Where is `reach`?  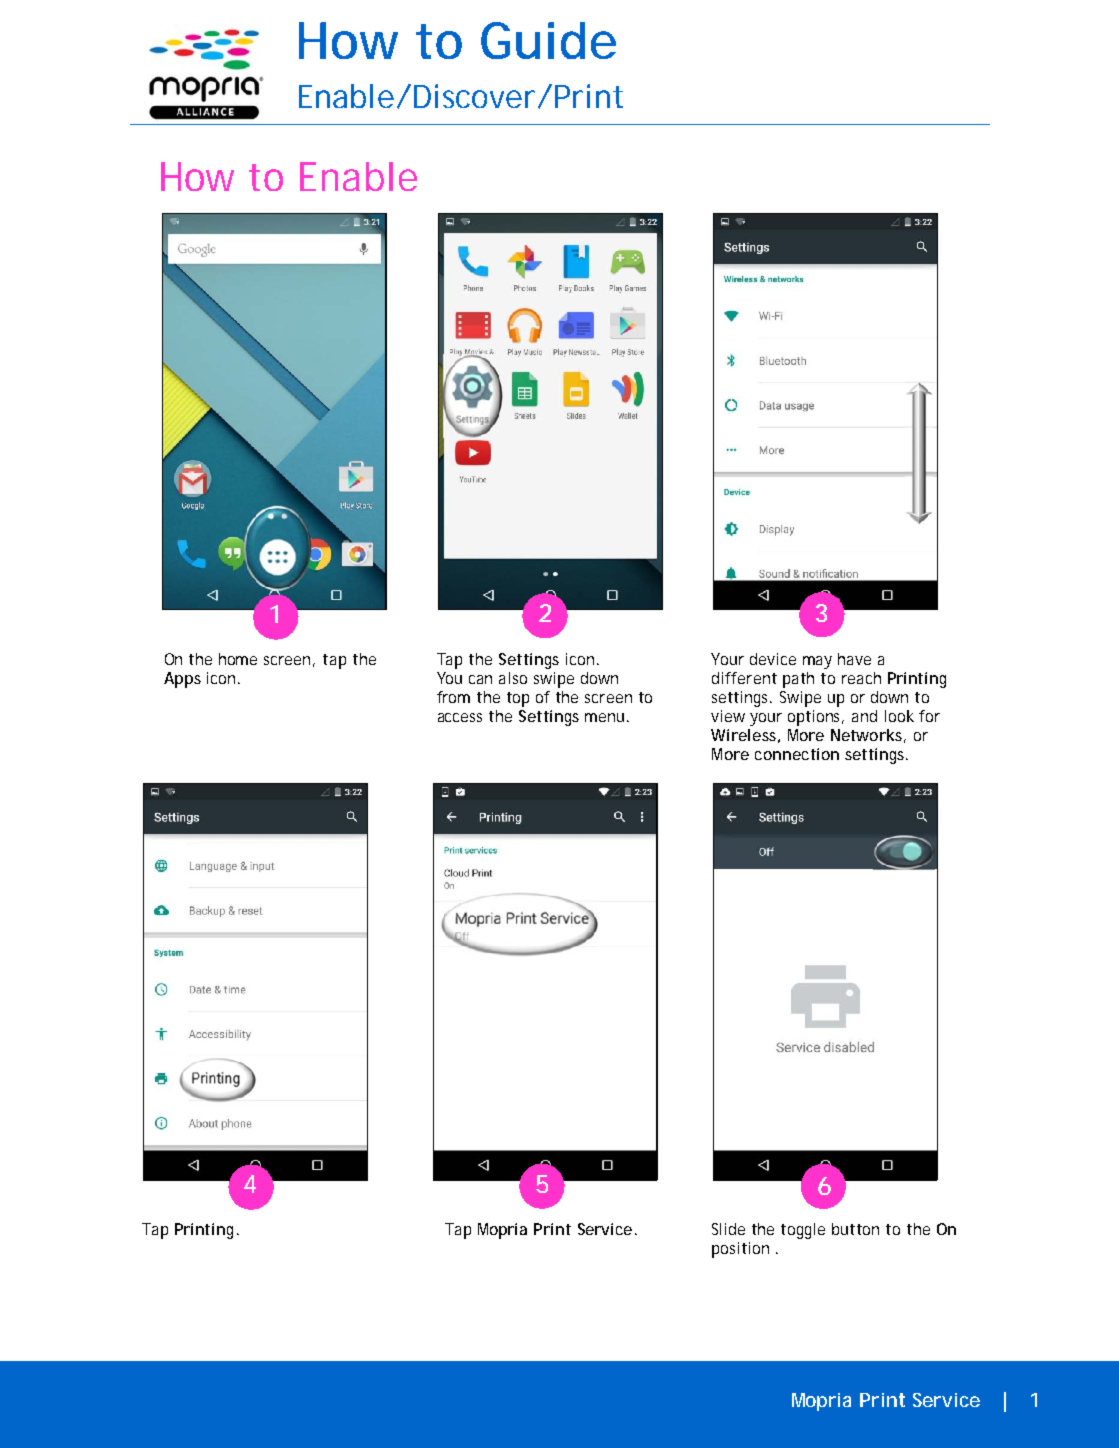 reach is located at coordinates (861, 678).
